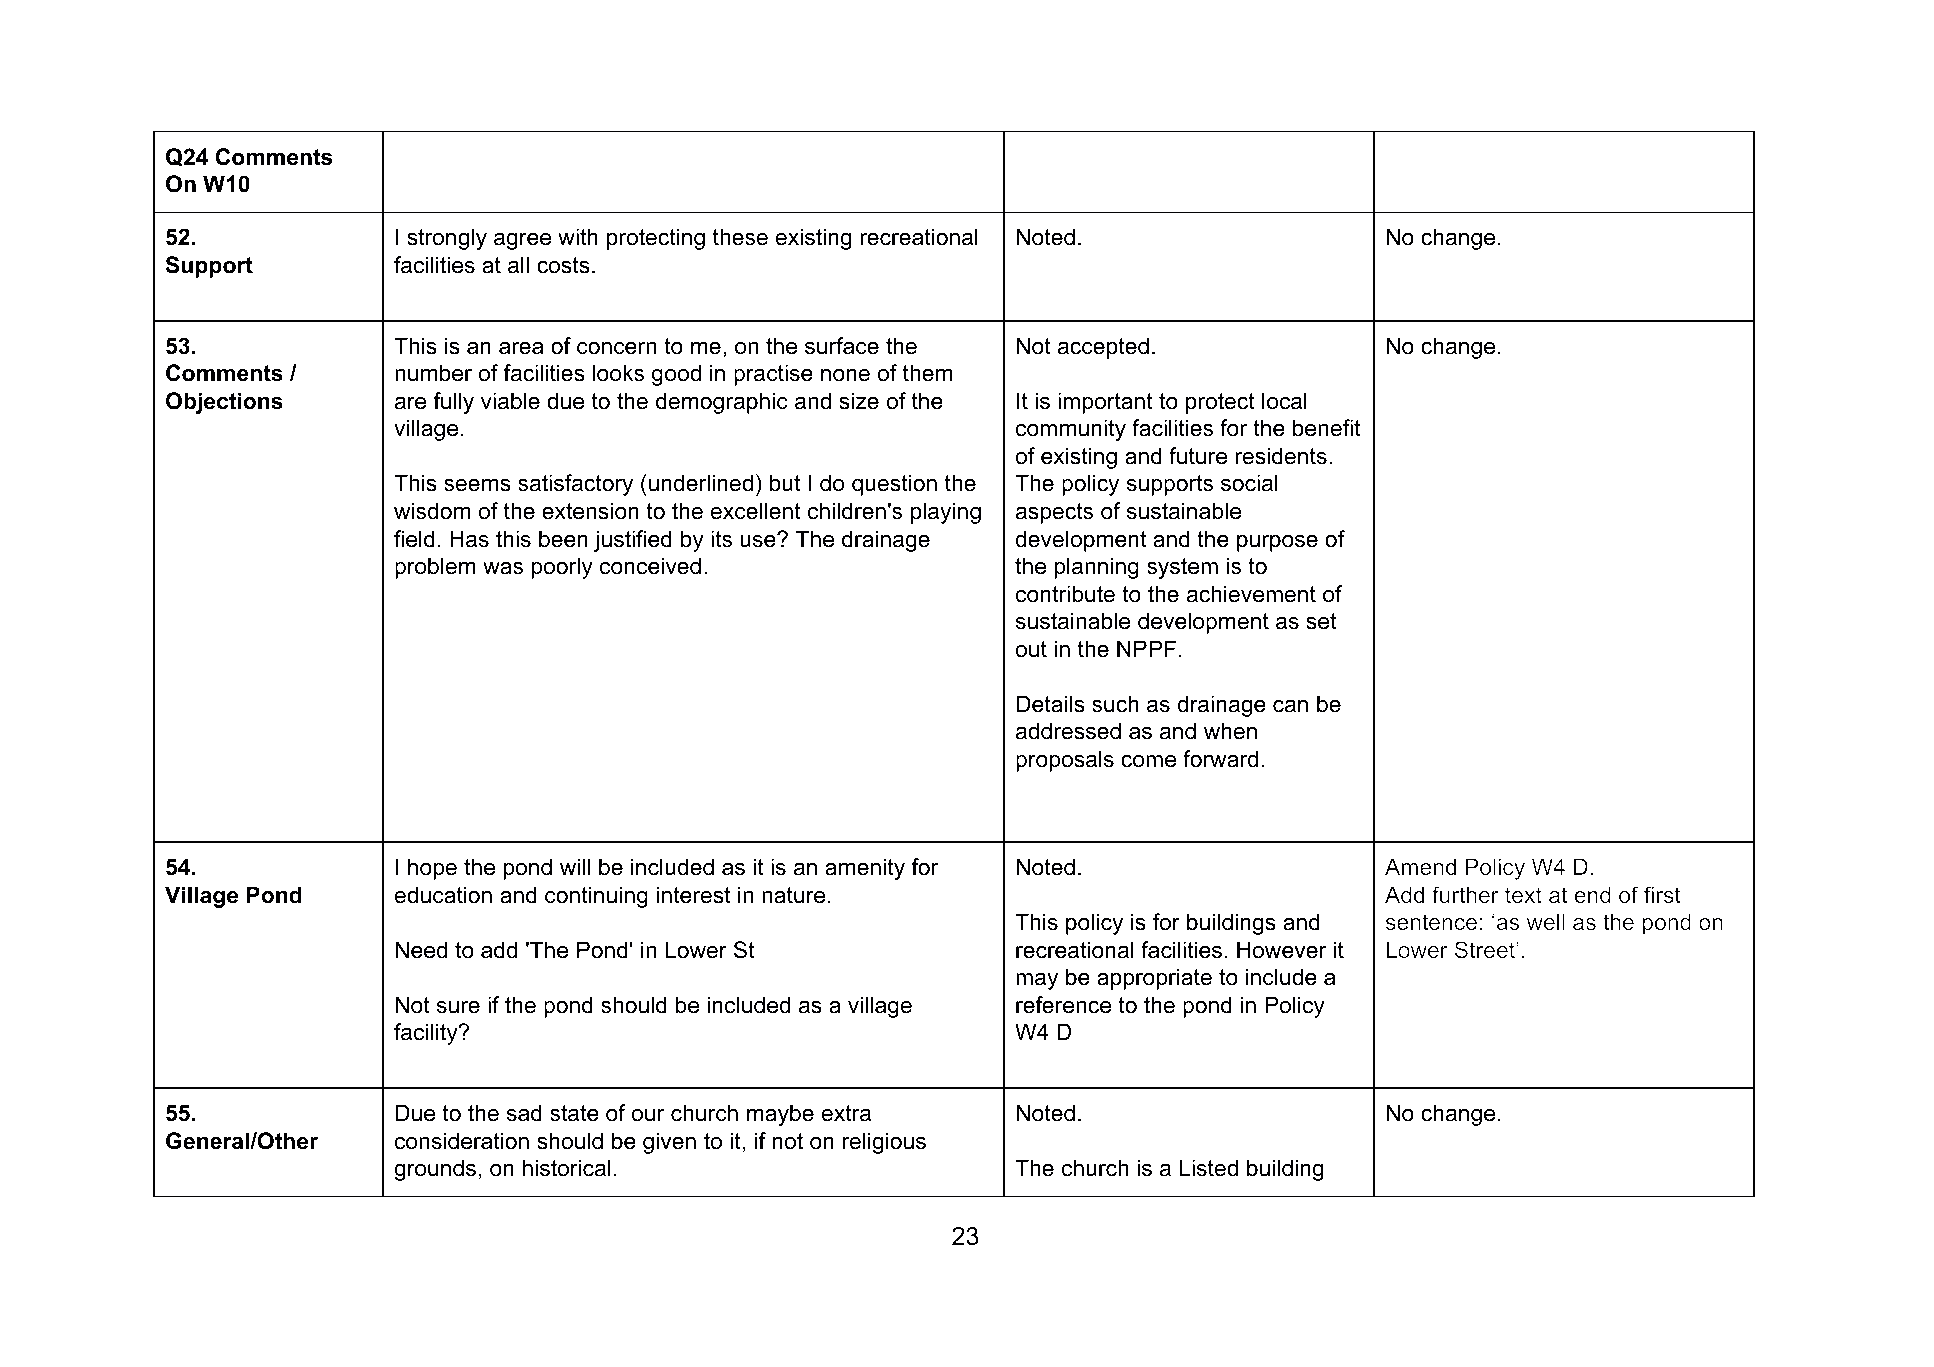  I want to click on Details, so click(1050, 704).
